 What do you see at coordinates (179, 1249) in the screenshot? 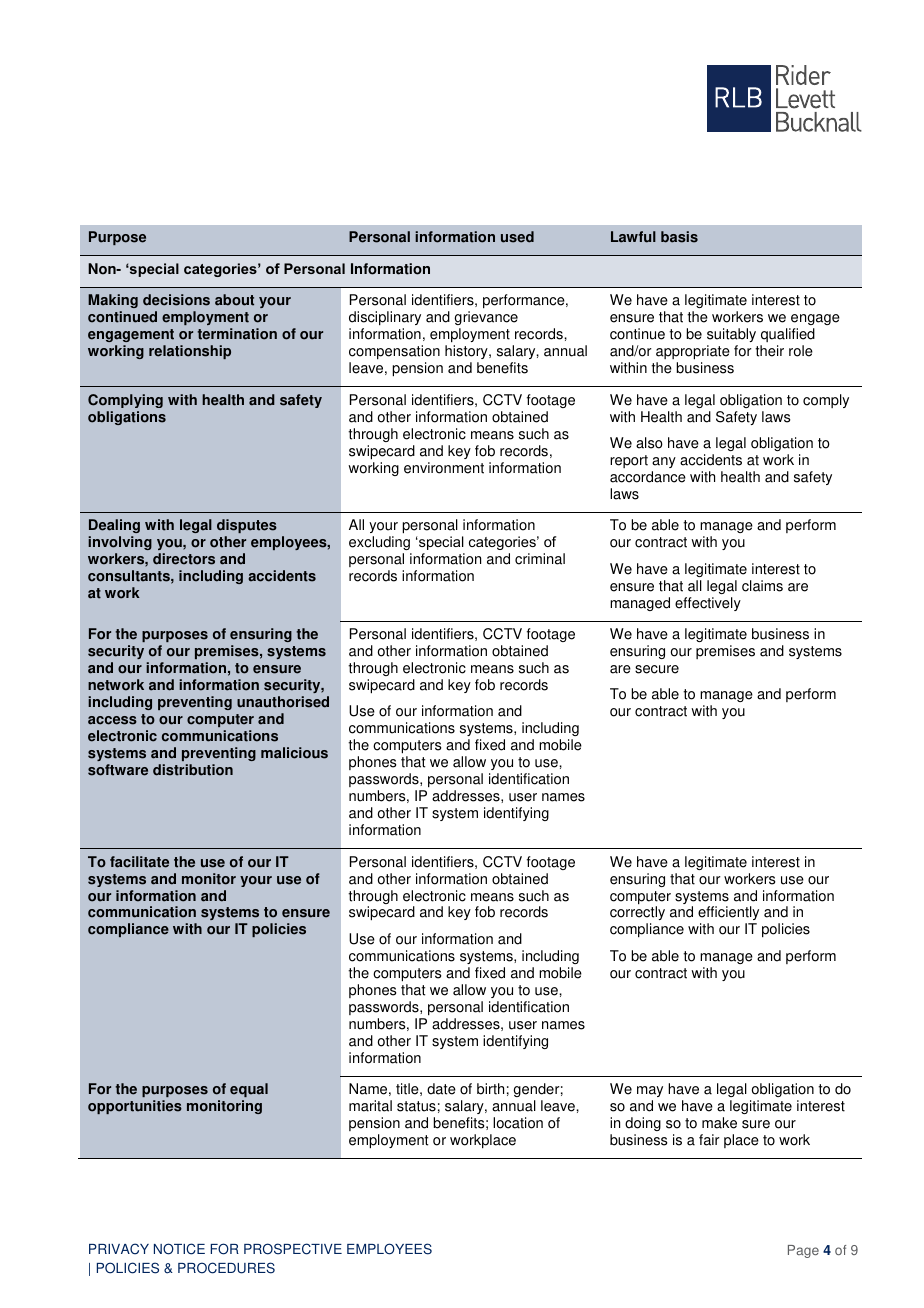
I see `NOTICE` at bounding box center [179, 1249].
